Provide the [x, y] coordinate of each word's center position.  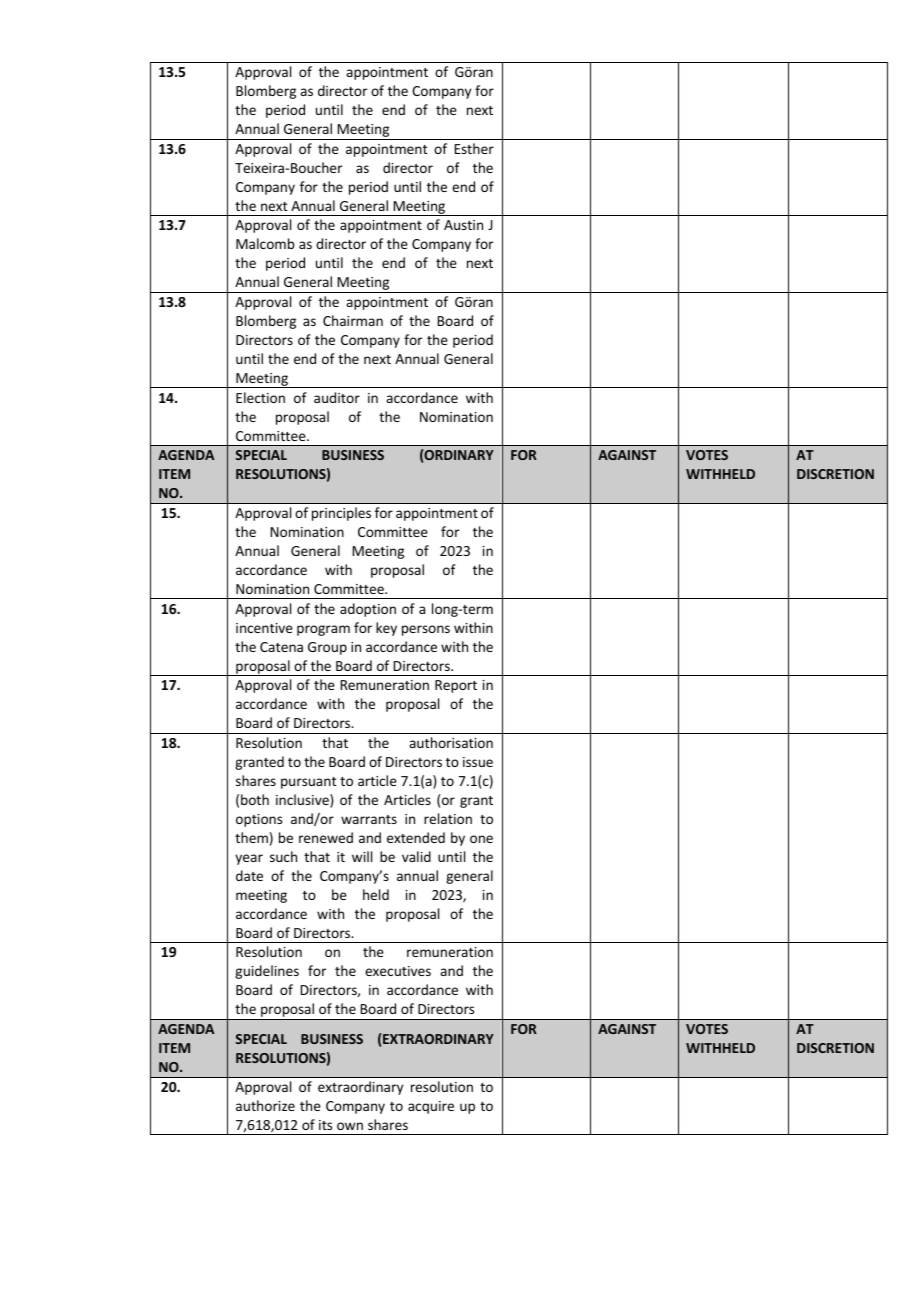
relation [448, 818]
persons [426, 630]
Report [456, 686]
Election [260, 397]
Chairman [353, 320]
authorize [265, 1105]
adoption [368, 610]
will [362, 856]
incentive [264, 628]
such [283, 856]
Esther [474, 148]
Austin [463, 225]
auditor [337, 397]
